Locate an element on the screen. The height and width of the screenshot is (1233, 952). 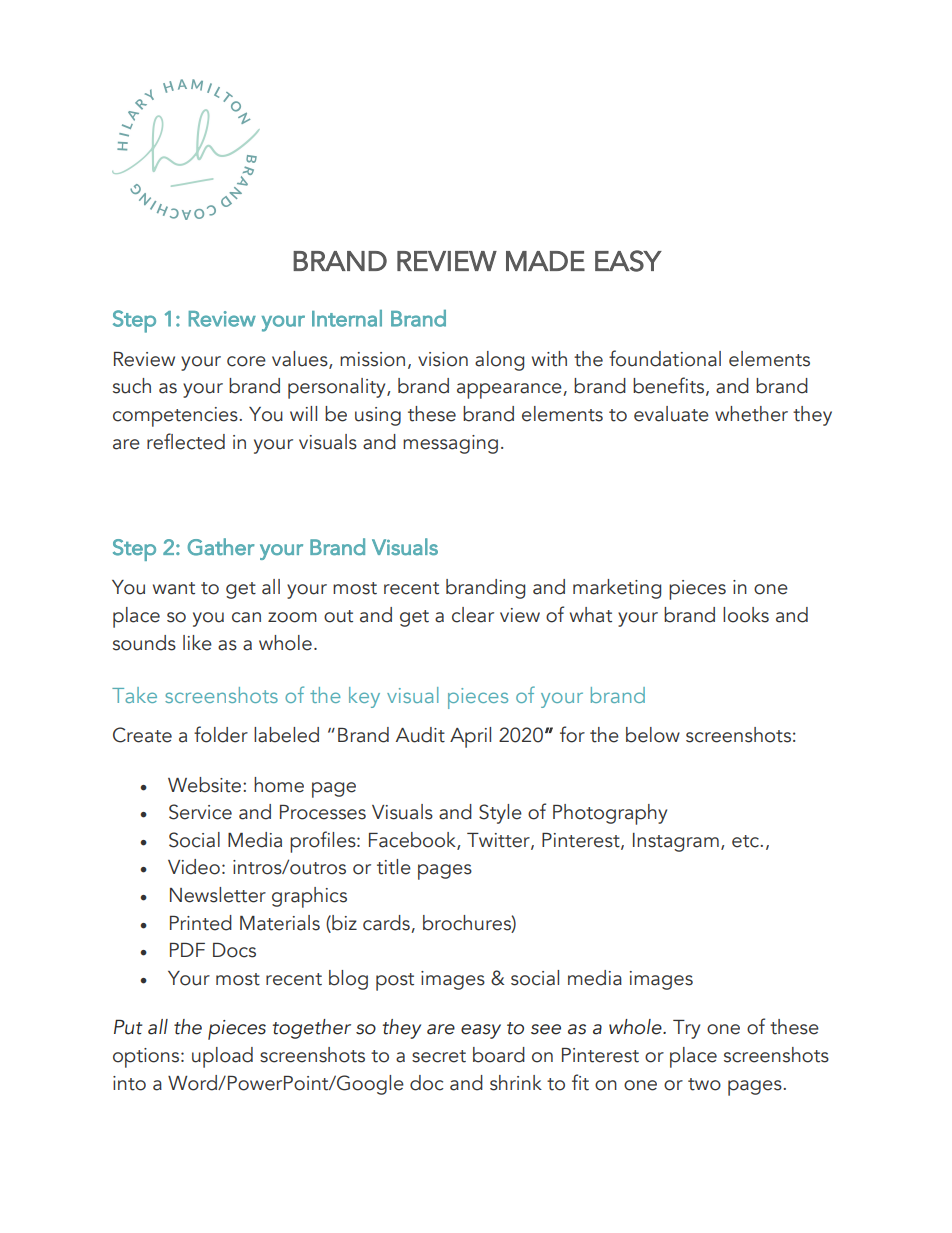
core is located at coordinates (246, 361).
